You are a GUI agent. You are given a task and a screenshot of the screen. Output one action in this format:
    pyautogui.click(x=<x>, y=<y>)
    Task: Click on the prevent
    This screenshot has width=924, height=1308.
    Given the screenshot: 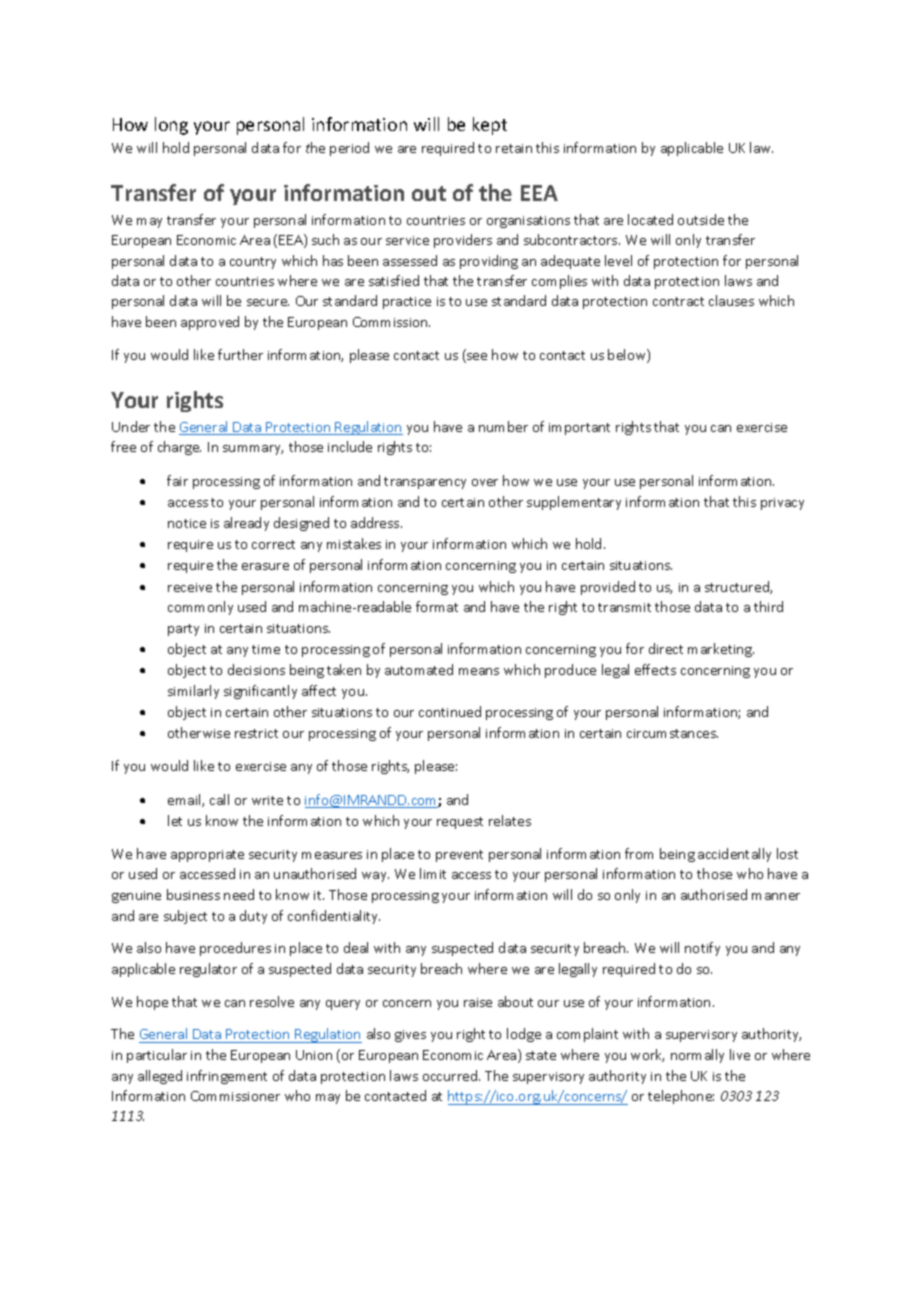 What is the action you would take?
    pyautogui.click(x=459, y=856)
